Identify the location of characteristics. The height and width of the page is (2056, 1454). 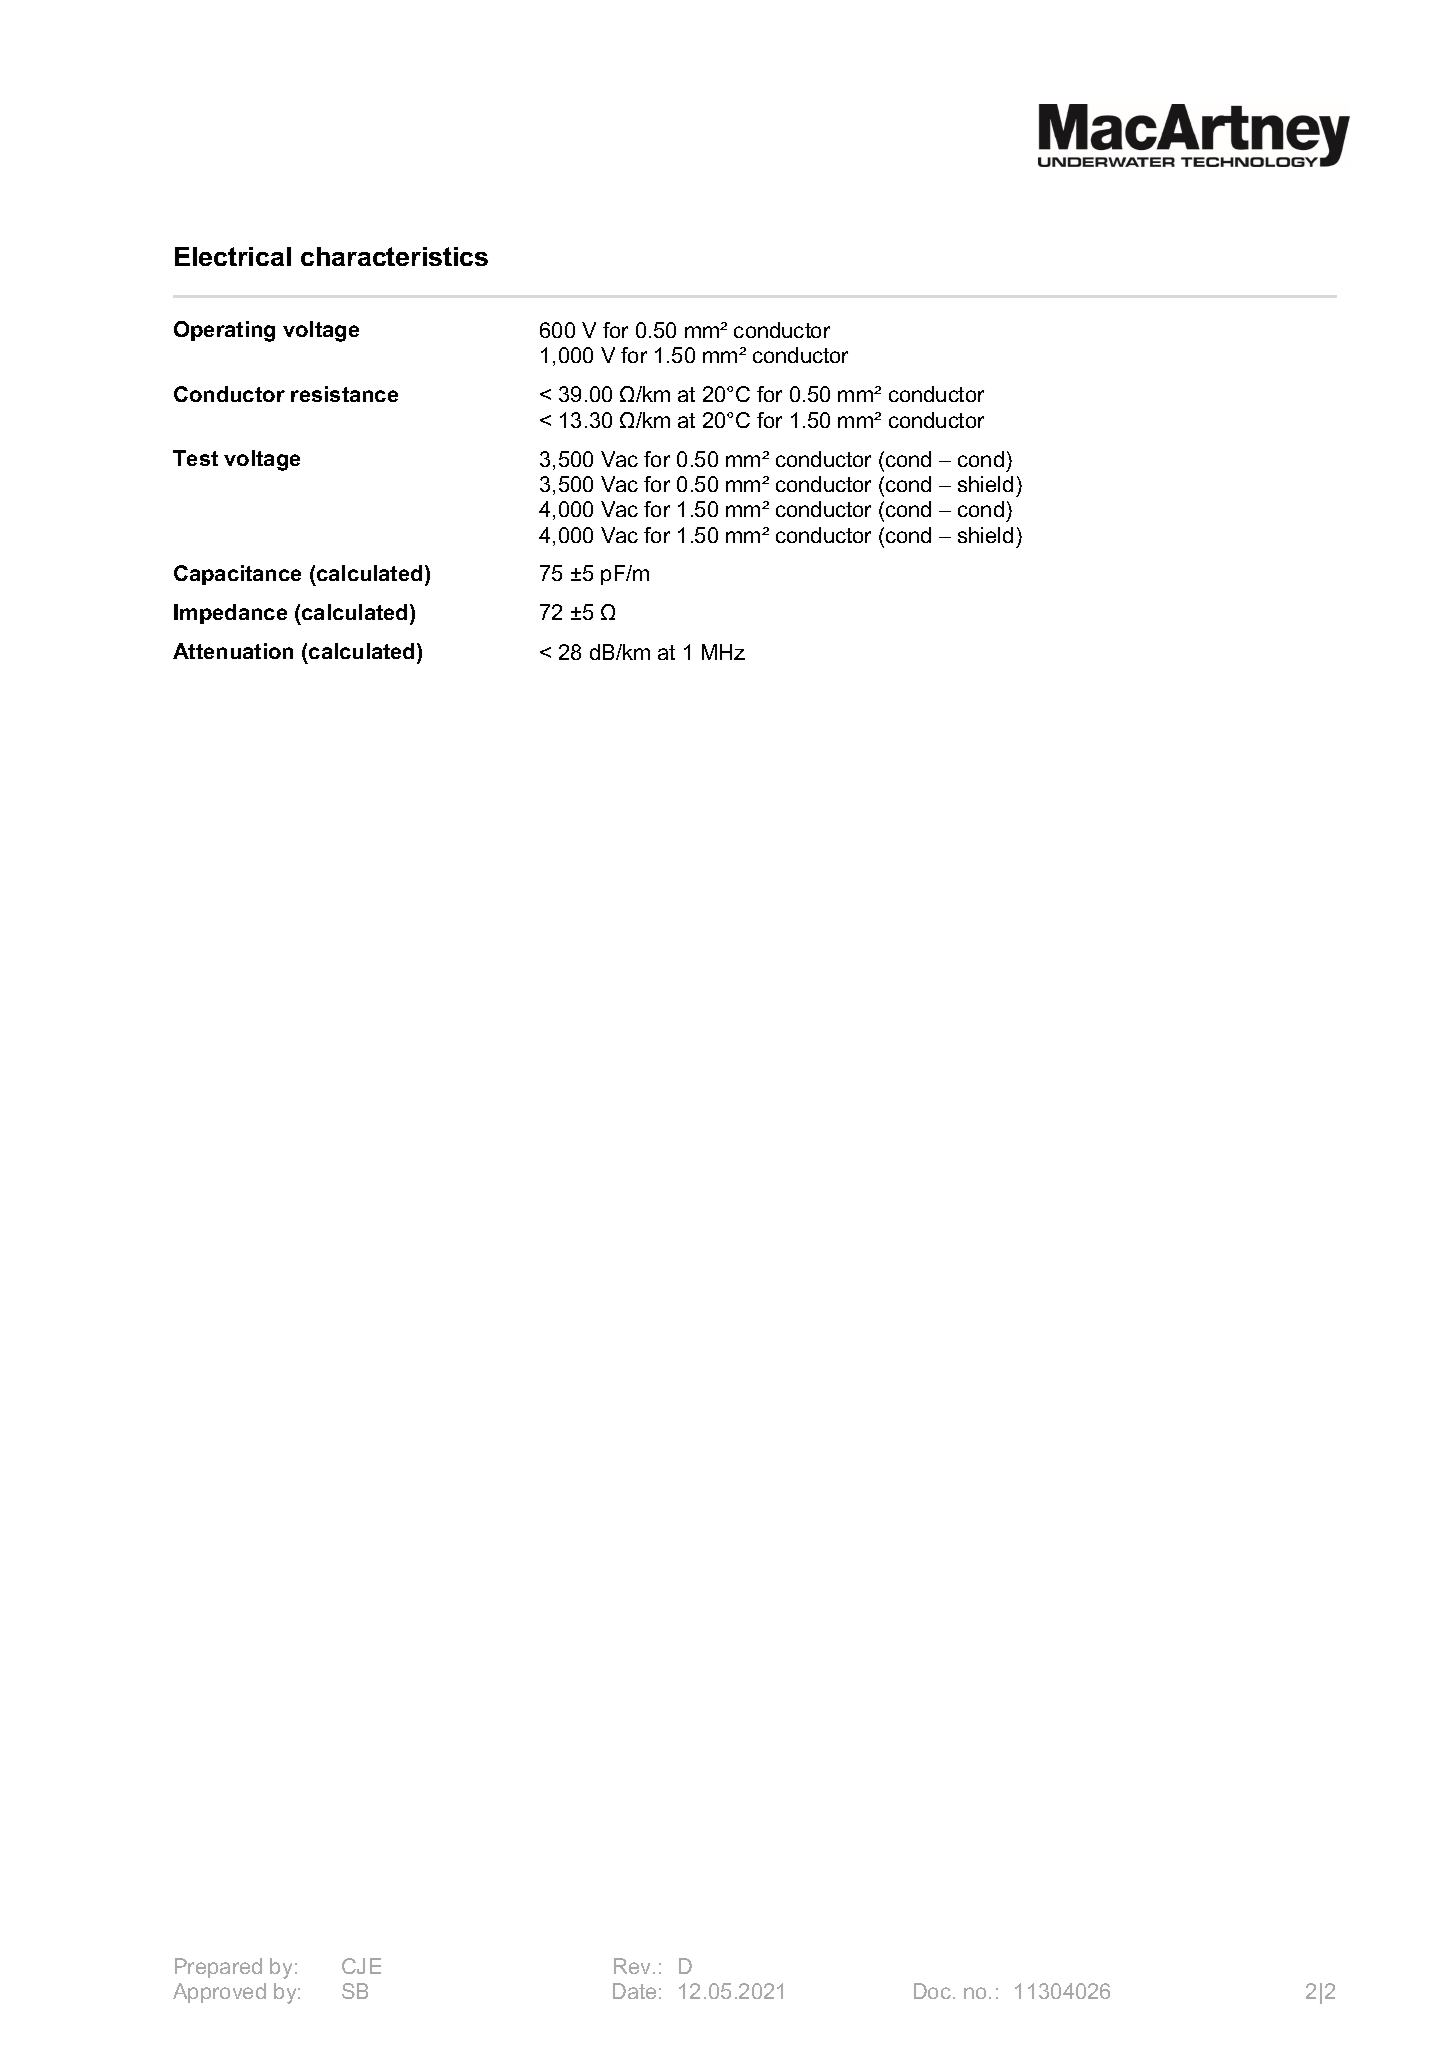
(394, 256).
